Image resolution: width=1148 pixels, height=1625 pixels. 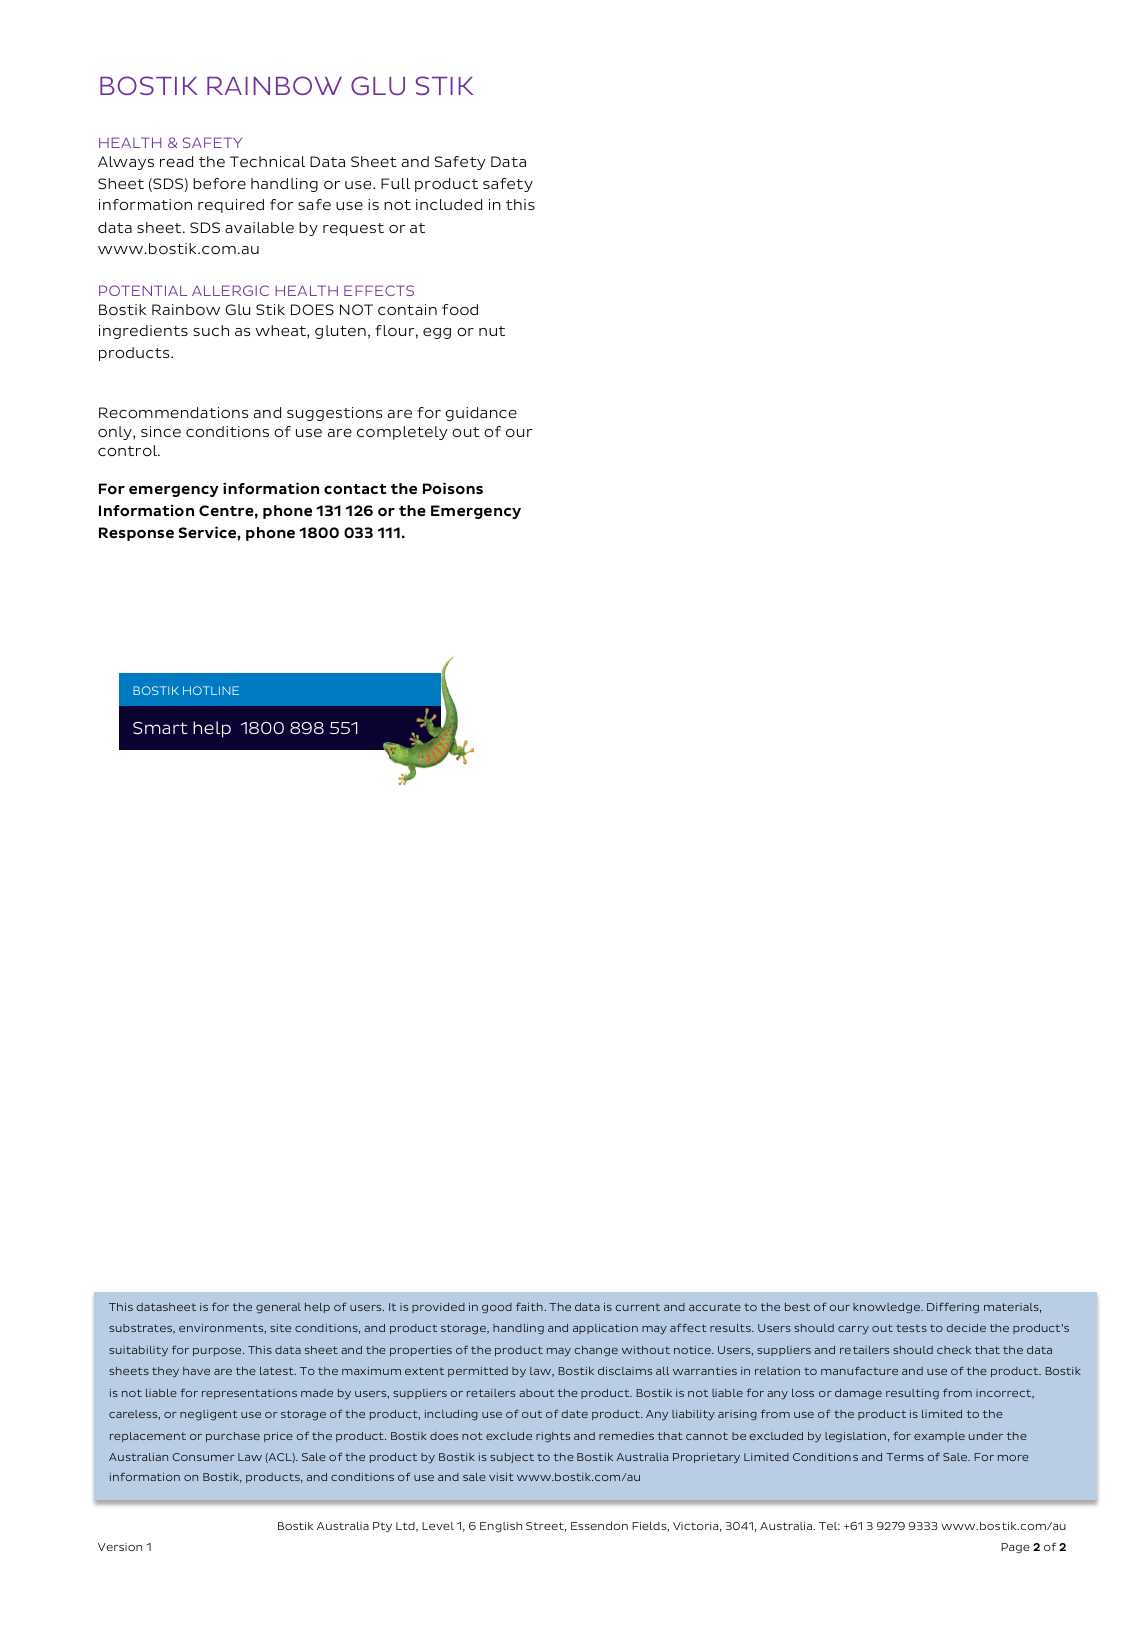 I want to click on required, so click(x=231, y=206).
